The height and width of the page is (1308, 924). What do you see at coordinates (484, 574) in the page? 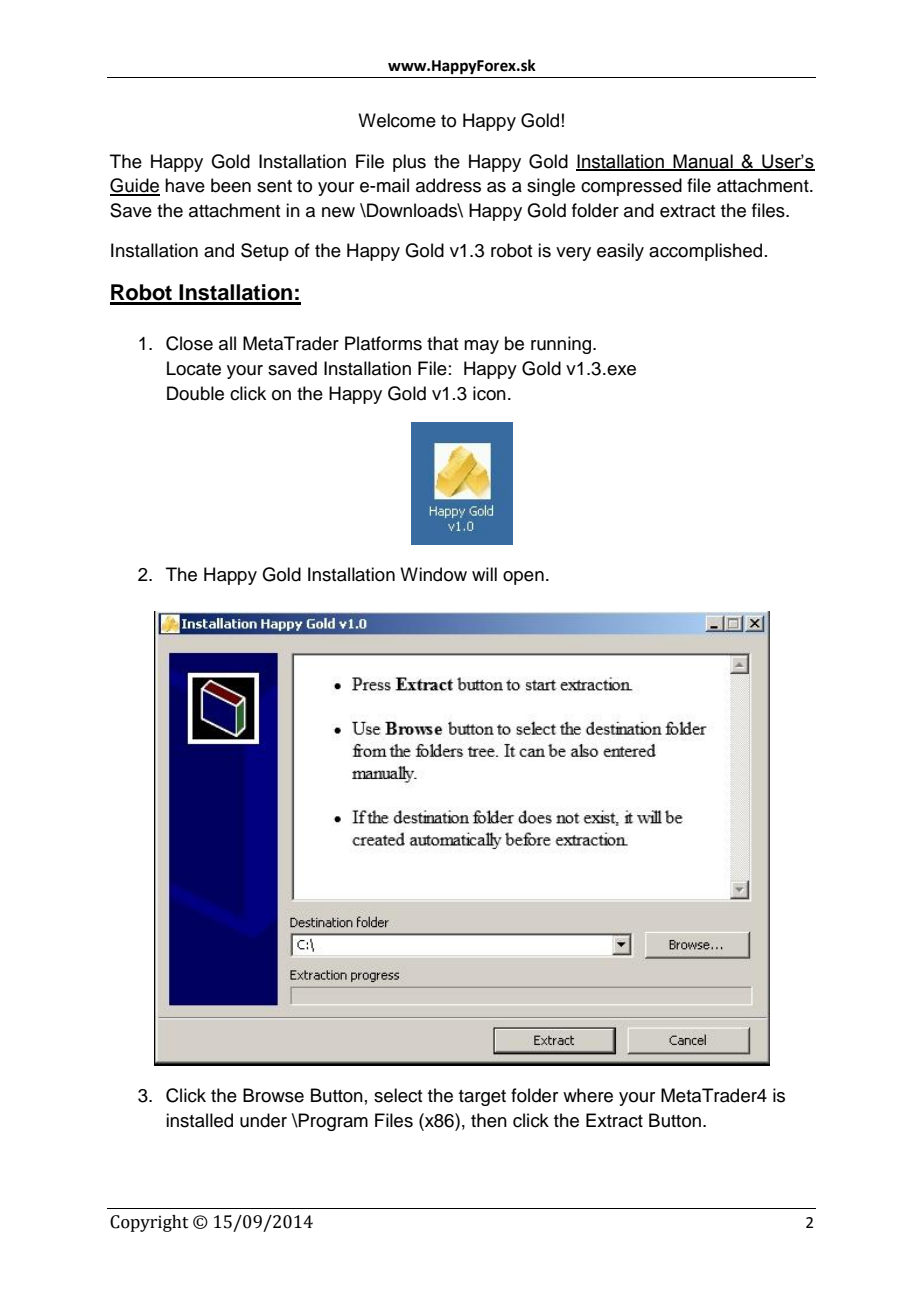
I see `will` at bounding box center [484, 574].
